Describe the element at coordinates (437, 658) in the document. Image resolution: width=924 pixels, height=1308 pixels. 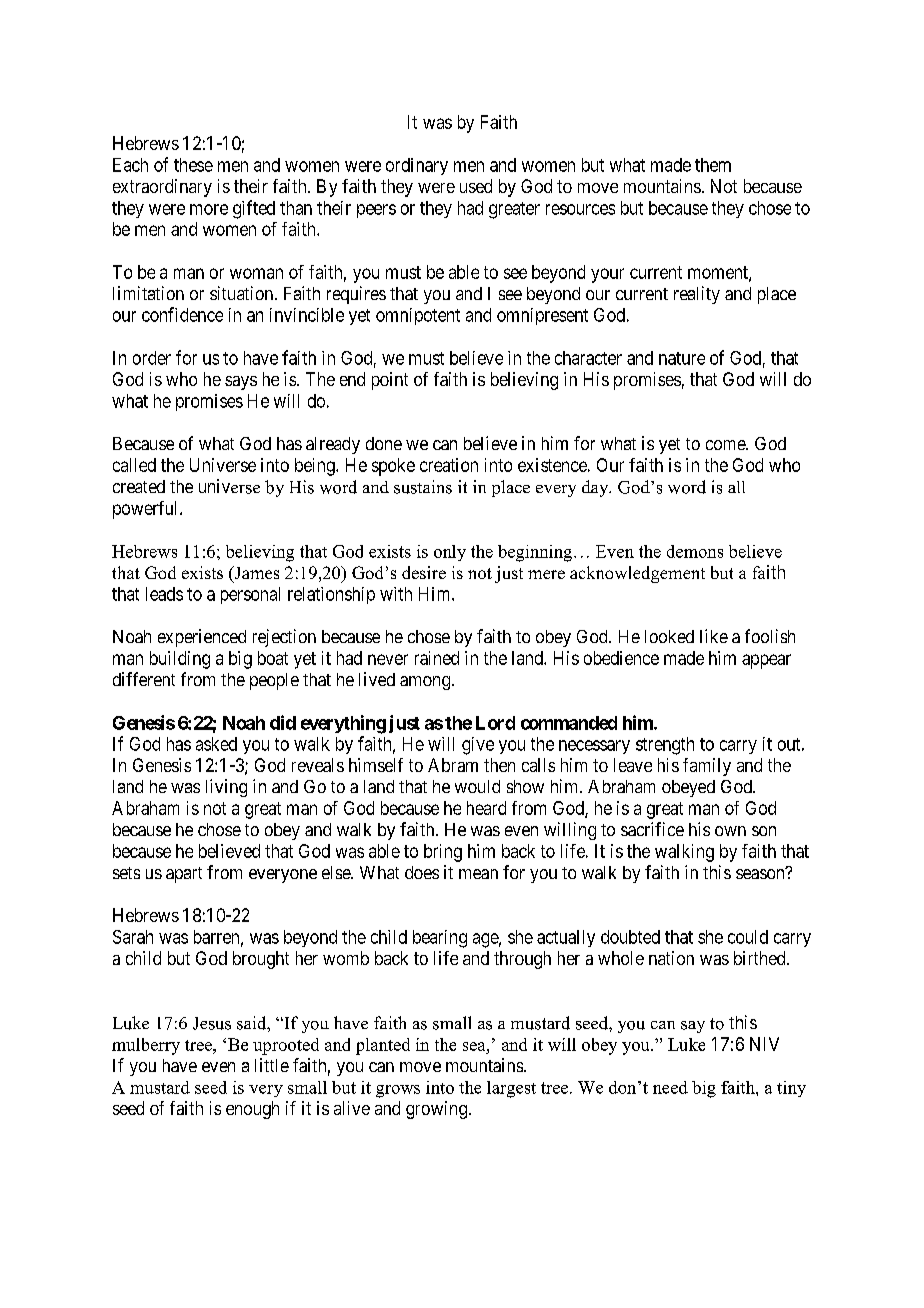
I see `rained` at that location.
